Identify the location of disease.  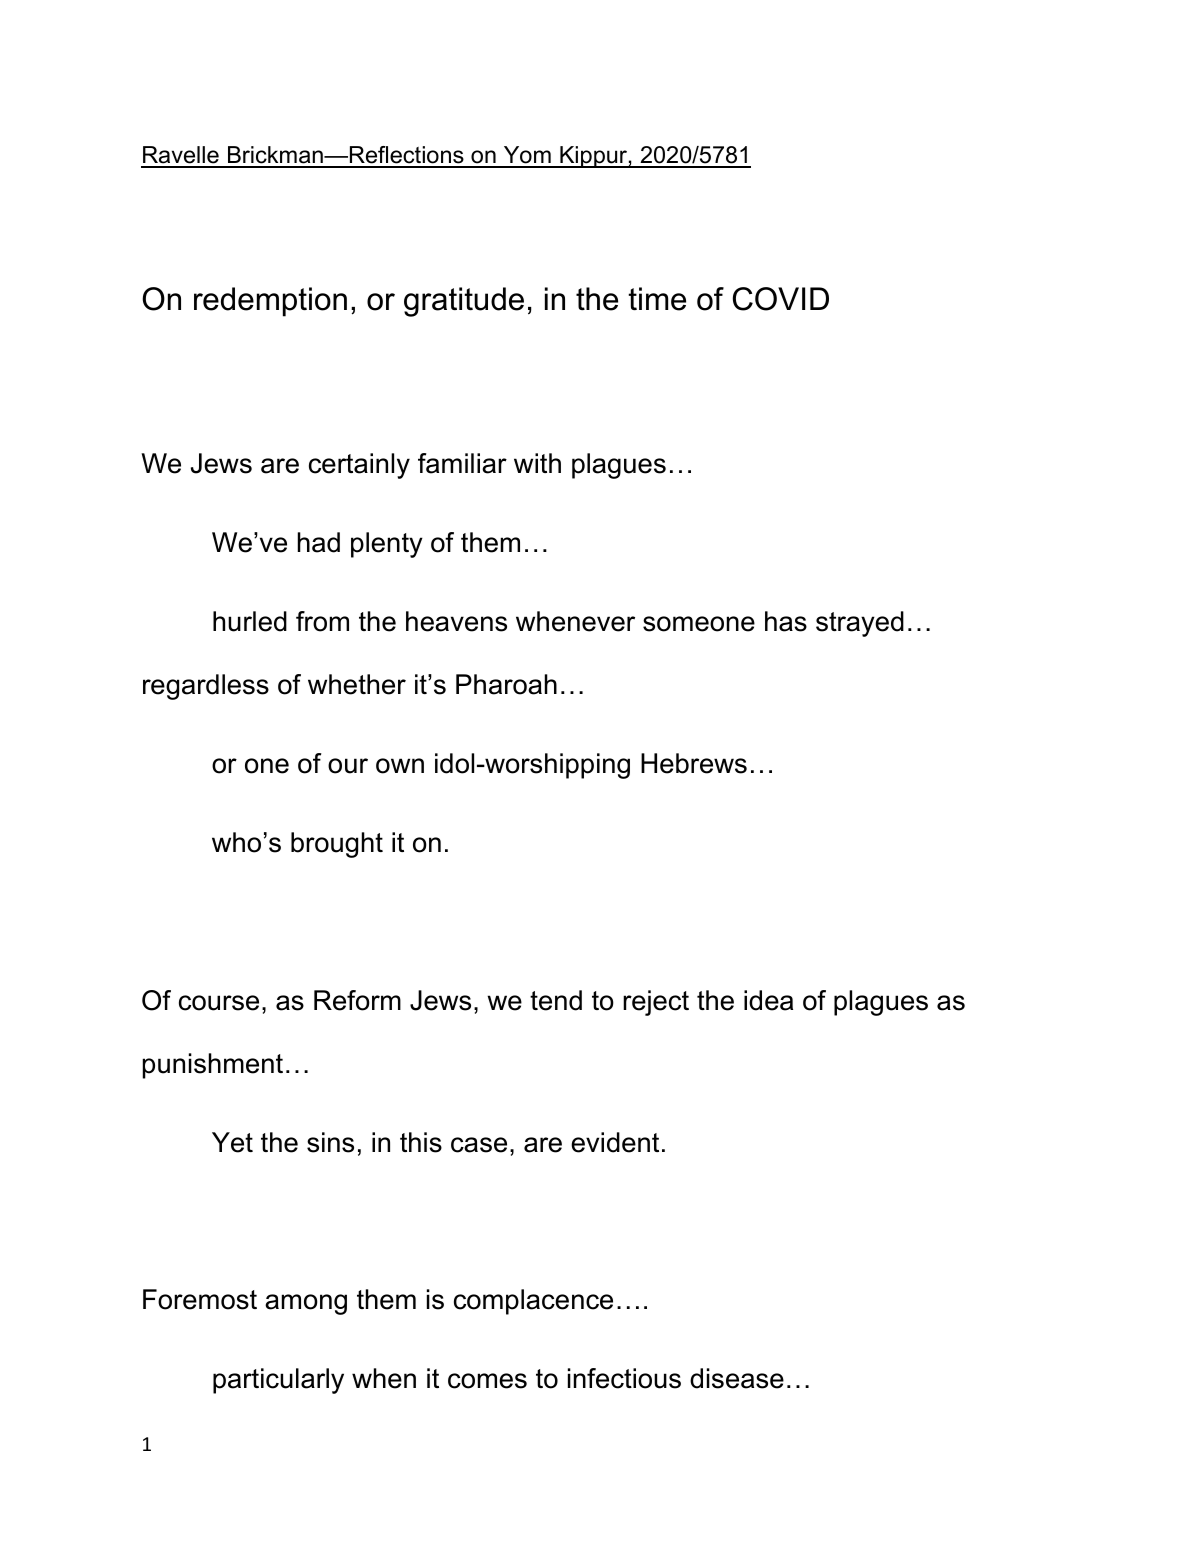
(737, 1378).
